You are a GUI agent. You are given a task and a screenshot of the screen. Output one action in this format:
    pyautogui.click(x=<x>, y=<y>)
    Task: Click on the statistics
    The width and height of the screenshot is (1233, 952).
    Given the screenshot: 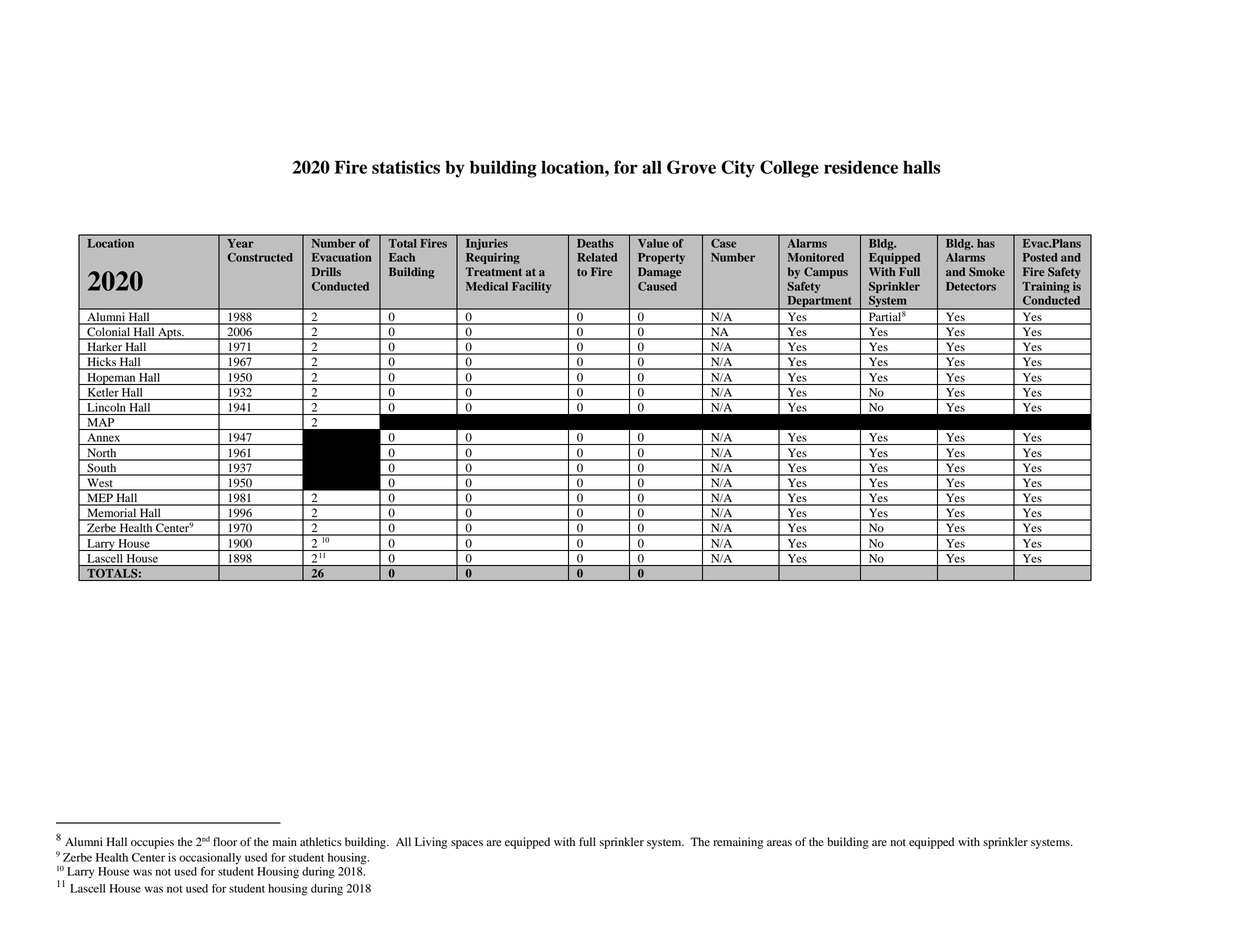 What is the action you would take?
    pyautogui.click(x=406, y=167)
